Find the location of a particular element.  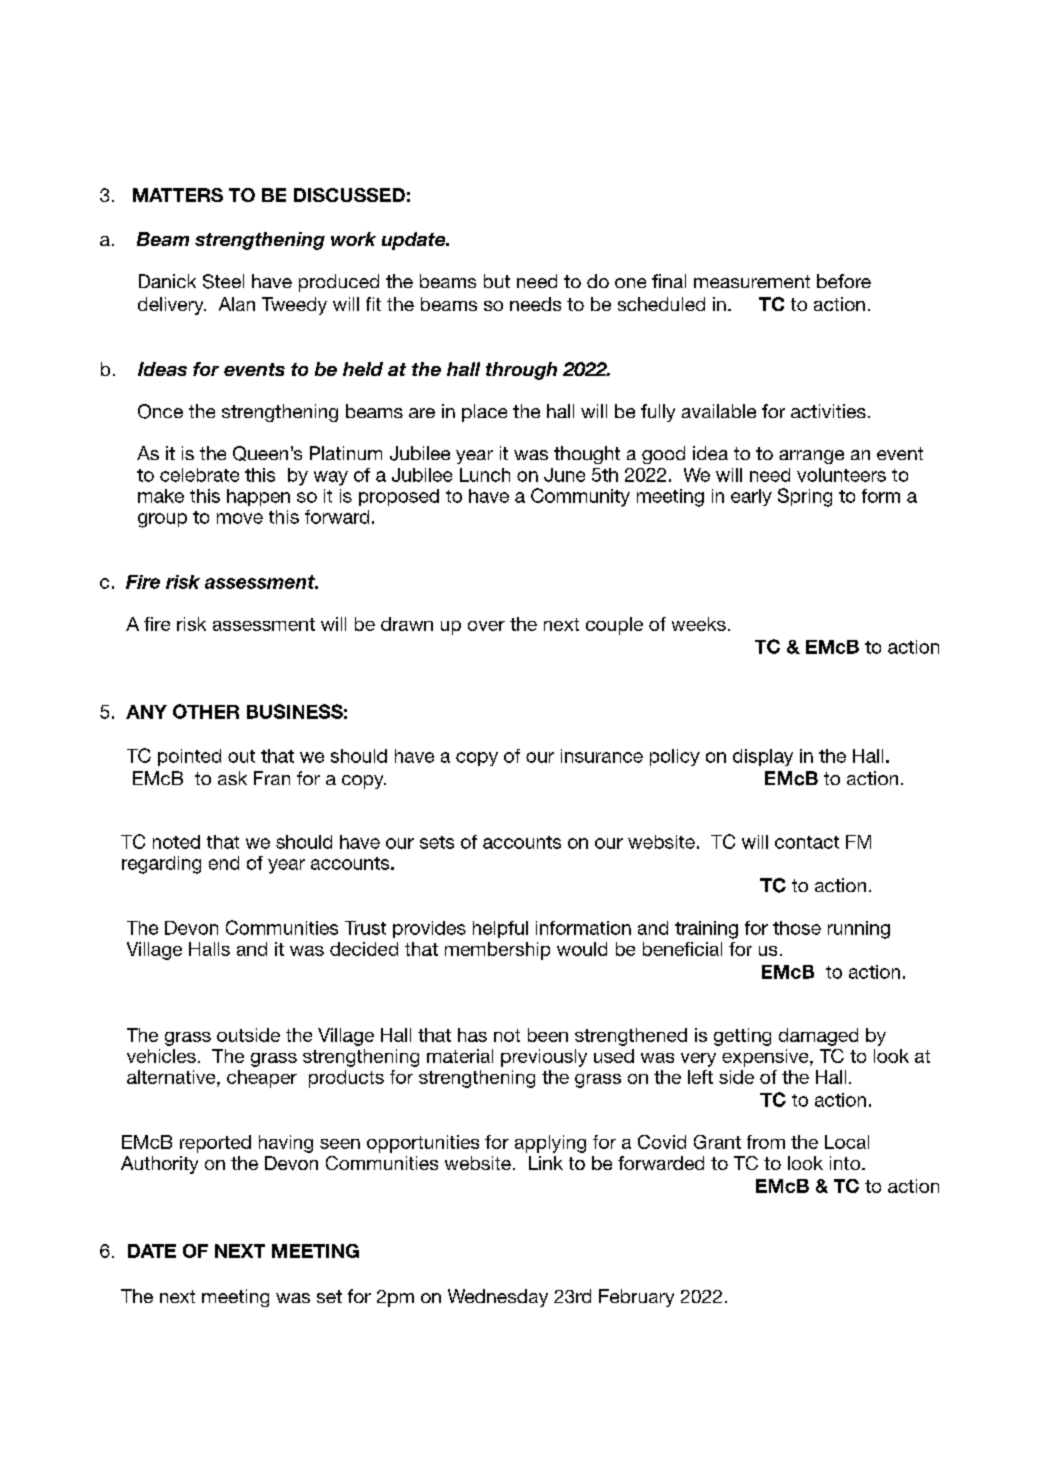

measurement is located at coordinates (752, 281).
